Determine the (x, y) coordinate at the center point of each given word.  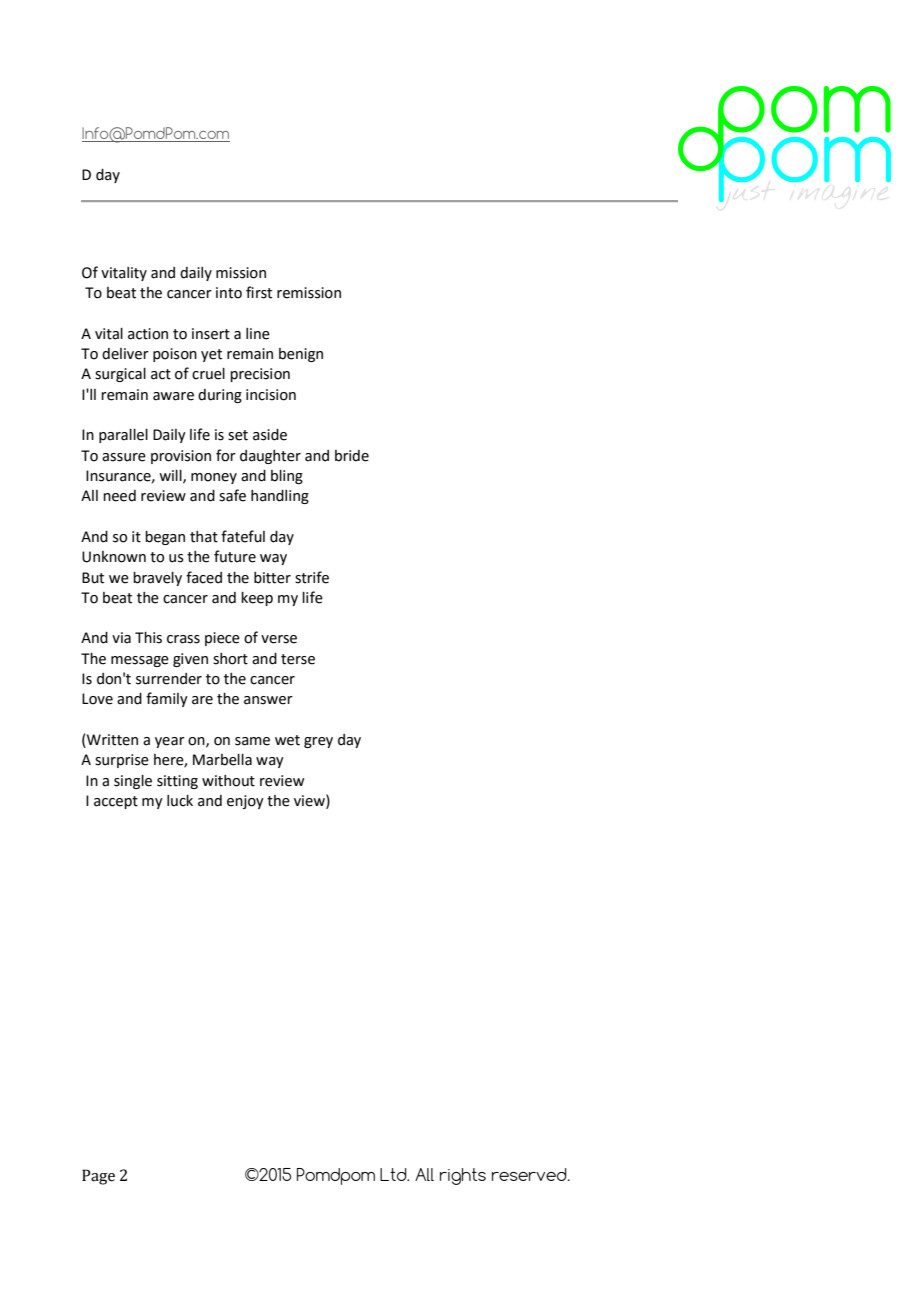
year (170, 742)
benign (301, 355)
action (148, 334)
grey (318, 742)
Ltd (394, 1174)
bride (352, 456)
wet (287, 740)
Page (98, 1177)
